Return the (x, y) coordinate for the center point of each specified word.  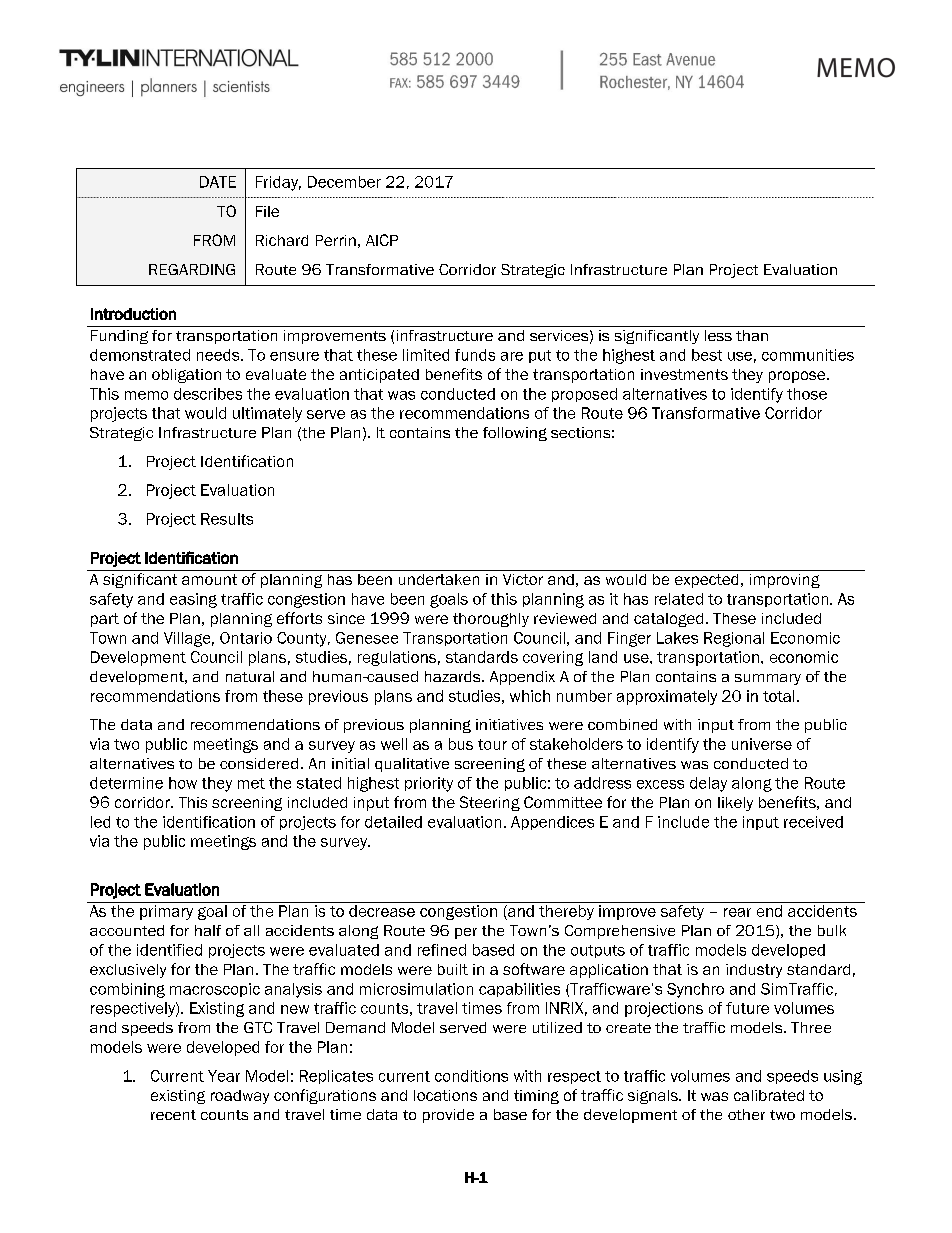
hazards (454, 676)
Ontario (246, 638)
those (807, 394)
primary (166, 912)
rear (737, 912)
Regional (734, 639)
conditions (471, 1076)
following (515, 434)
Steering (490, 803)
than (752, 335)
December (344, 182)
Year (224, 1076)
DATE (218, 182)
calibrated (769, 1095)
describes (208, 394)
